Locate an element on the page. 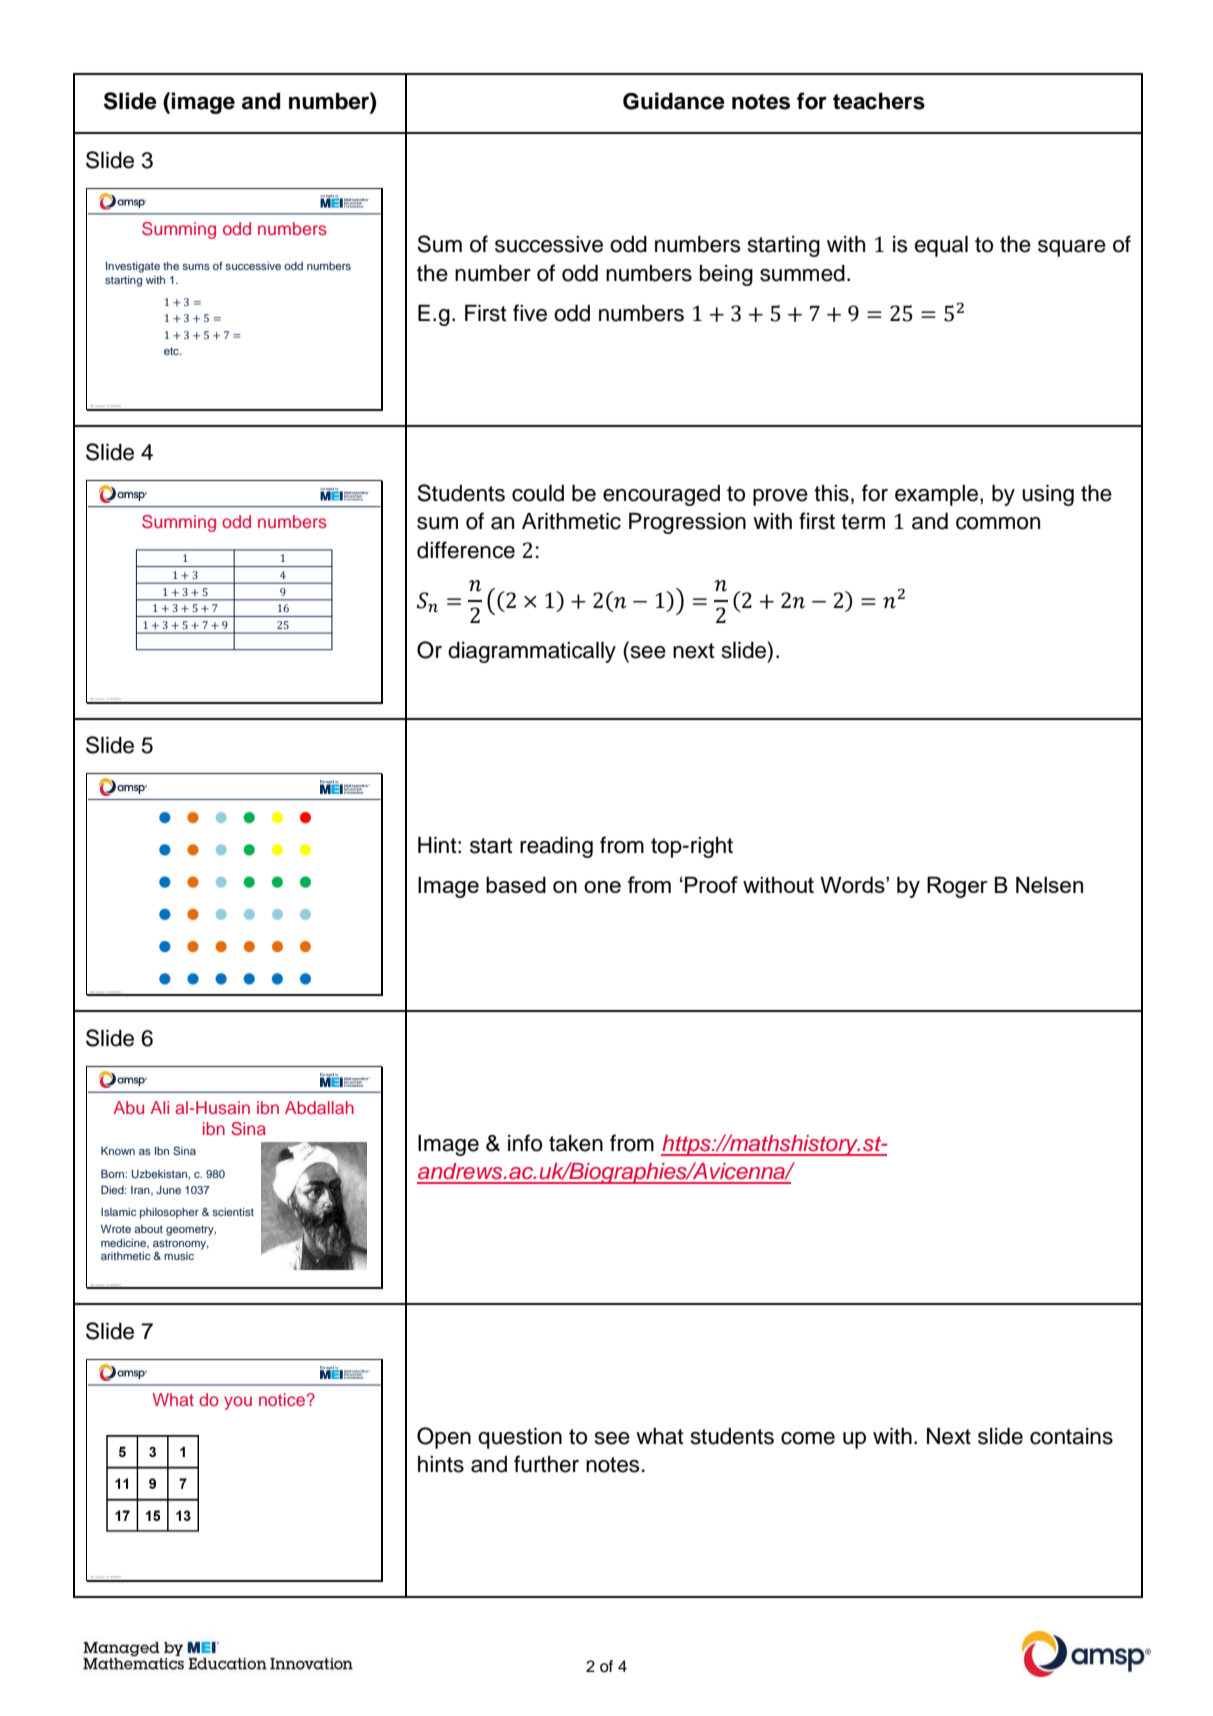 The height and width of the page is (1716, 1213). sums is located at coordinates (196, 267).
